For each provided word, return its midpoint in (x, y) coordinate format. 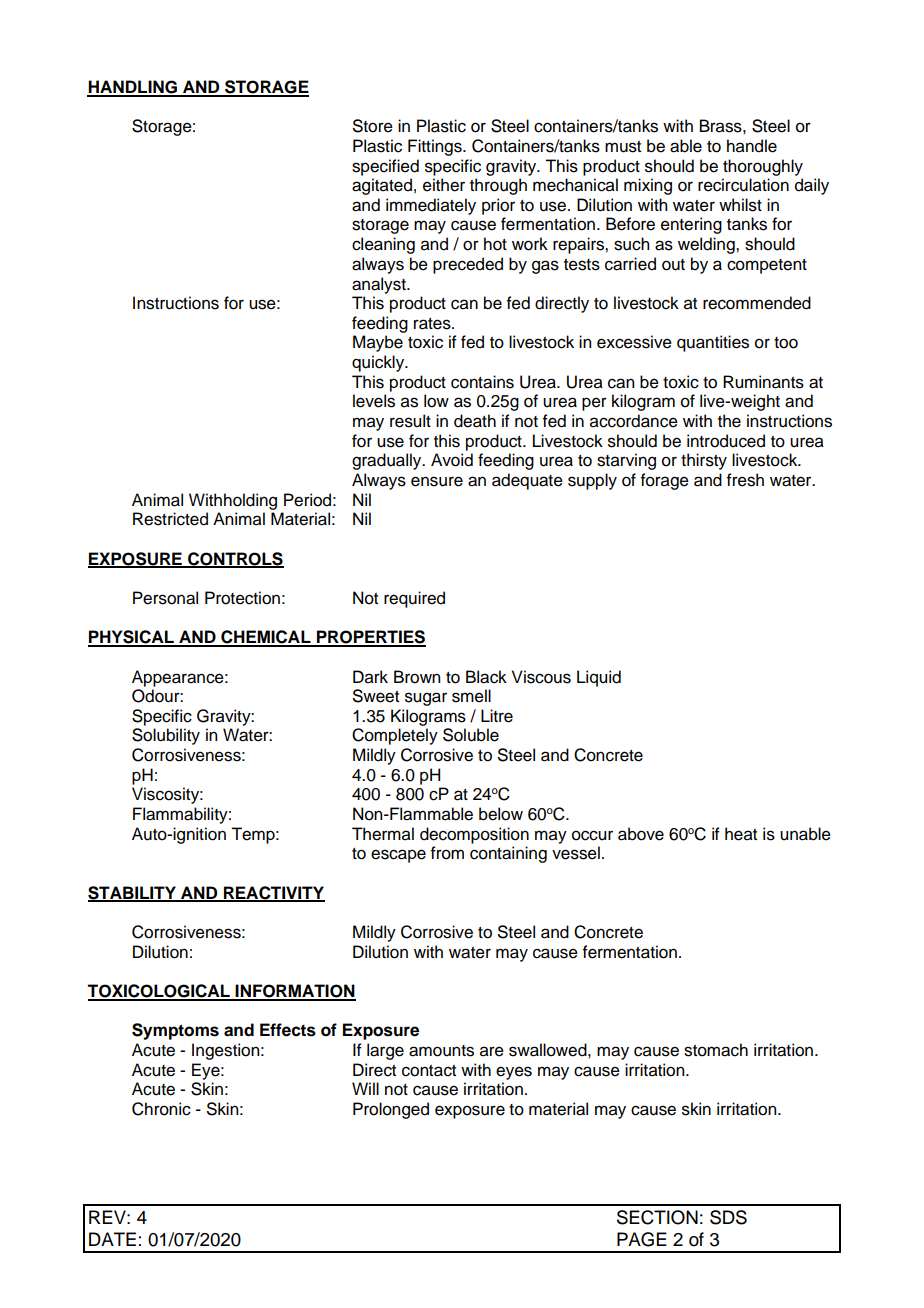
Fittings (436, 147)
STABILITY (133, 893)
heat (741, 834)
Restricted (170, 519)
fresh (745, 480)
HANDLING (133, 88)
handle (752, 146)
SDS (728, 1217)
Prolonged (391, 1110)
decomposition (474, 835)
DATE (112, 1239)
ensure (437, 481)
